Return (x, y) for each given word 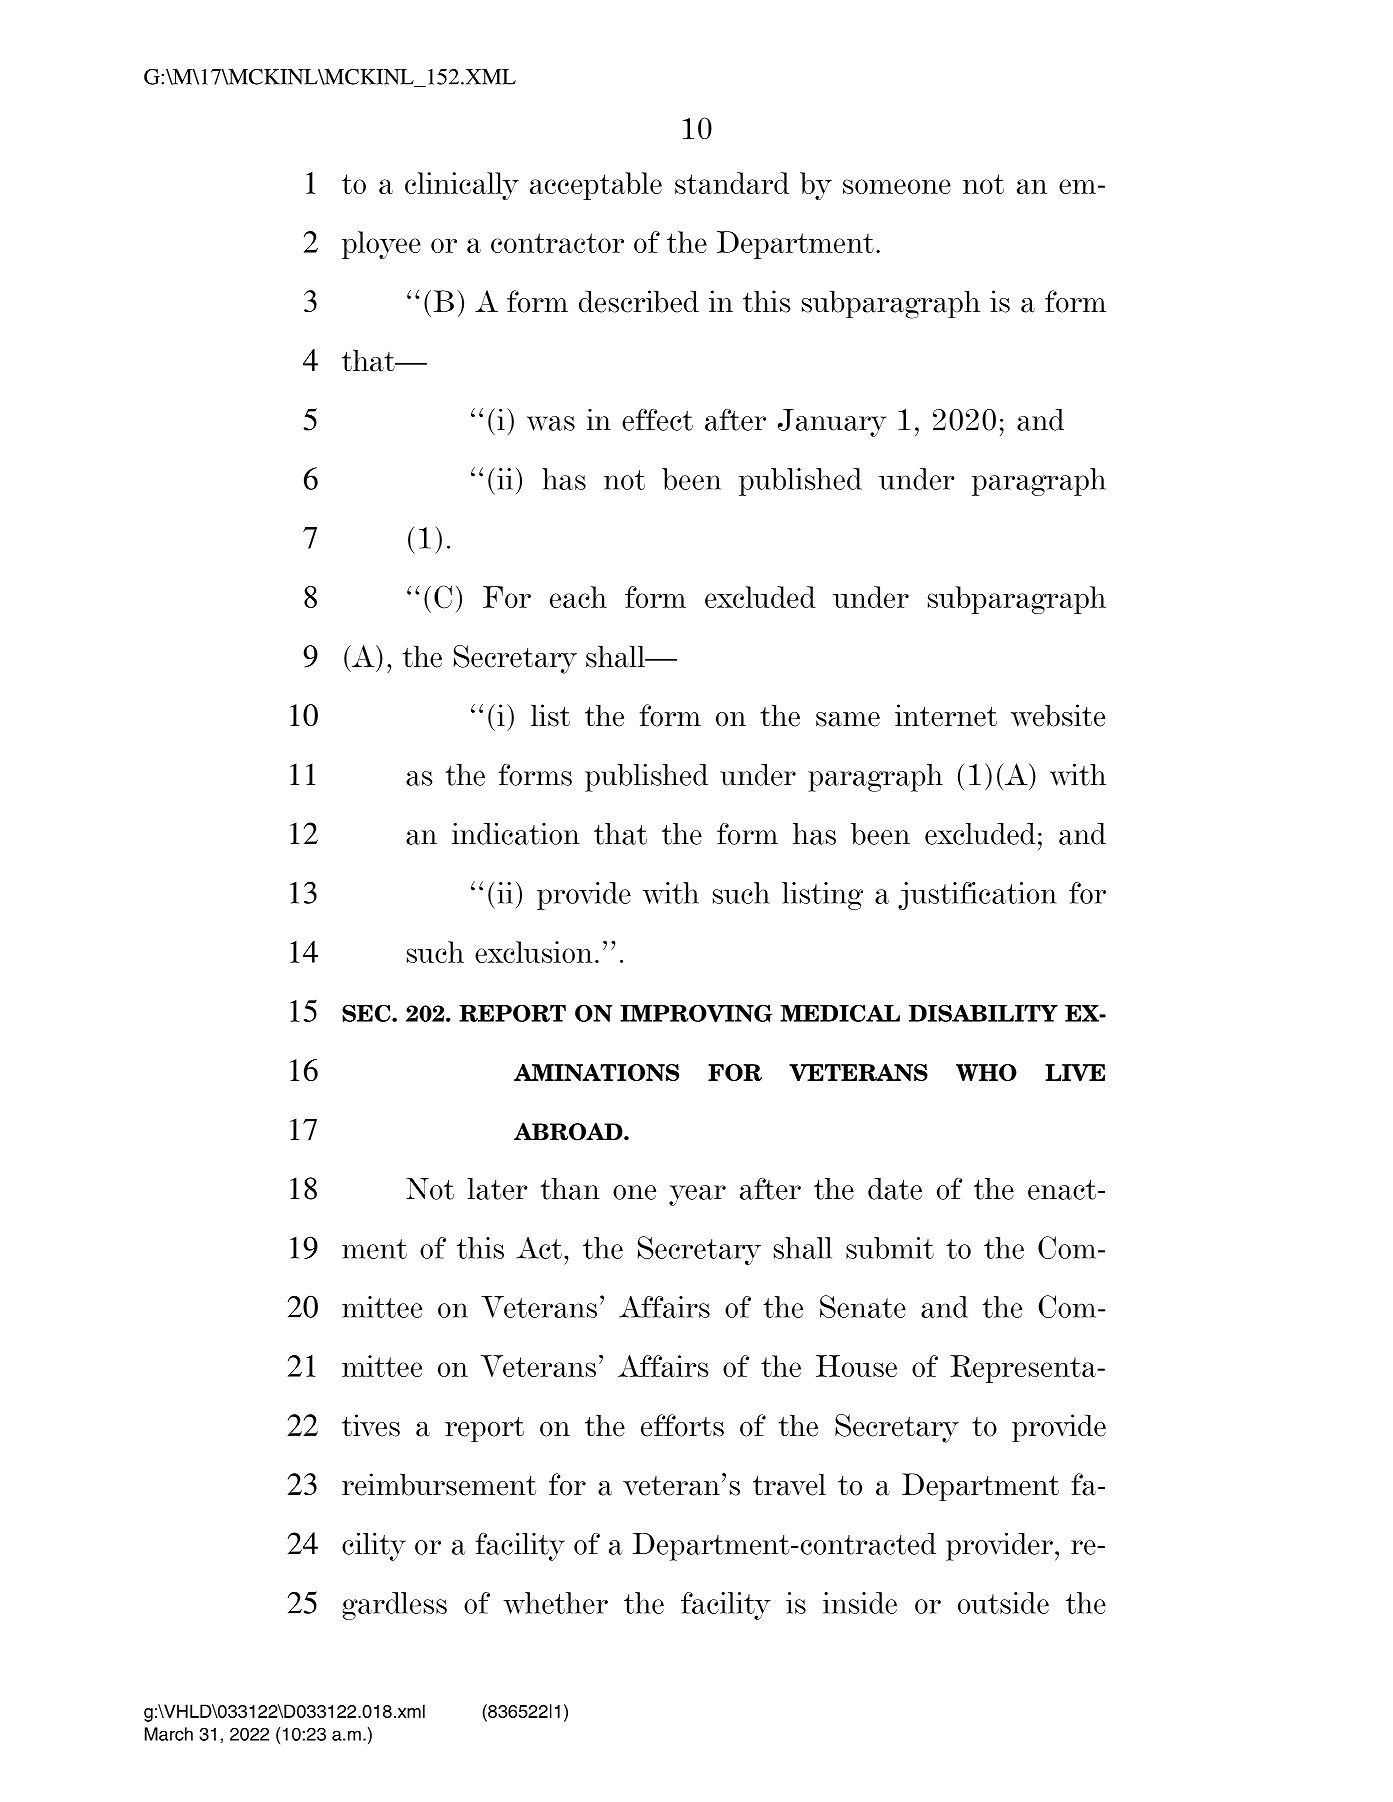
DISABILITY (983, 1013)
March (169, 1734)
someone (897, 186)
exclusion (534, 952)
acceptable (596, 186)
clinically (462, 186)
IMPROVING (696, 1013)
